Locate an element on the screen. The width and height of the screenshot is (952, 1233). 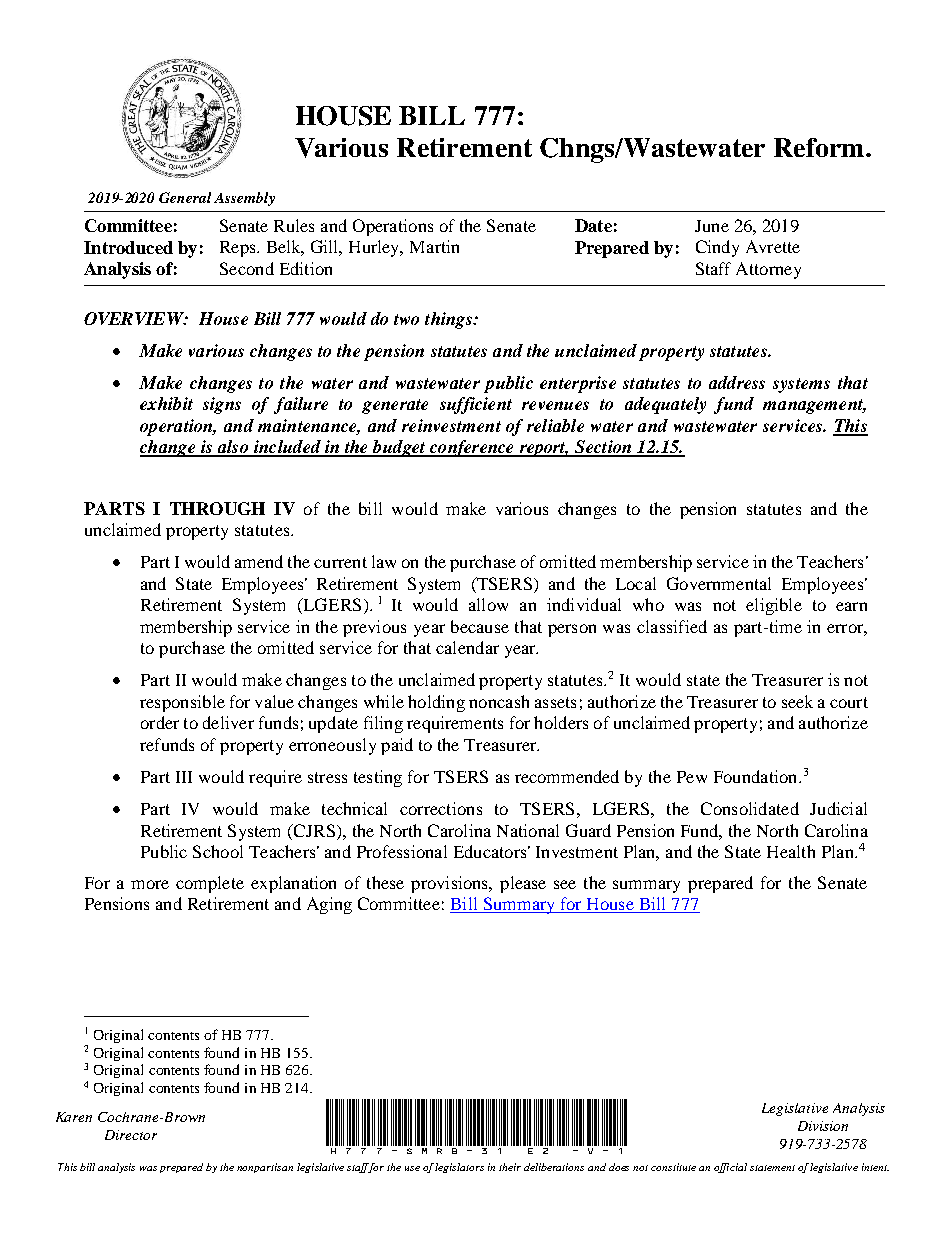
more is located at coordinates (150, 884).
